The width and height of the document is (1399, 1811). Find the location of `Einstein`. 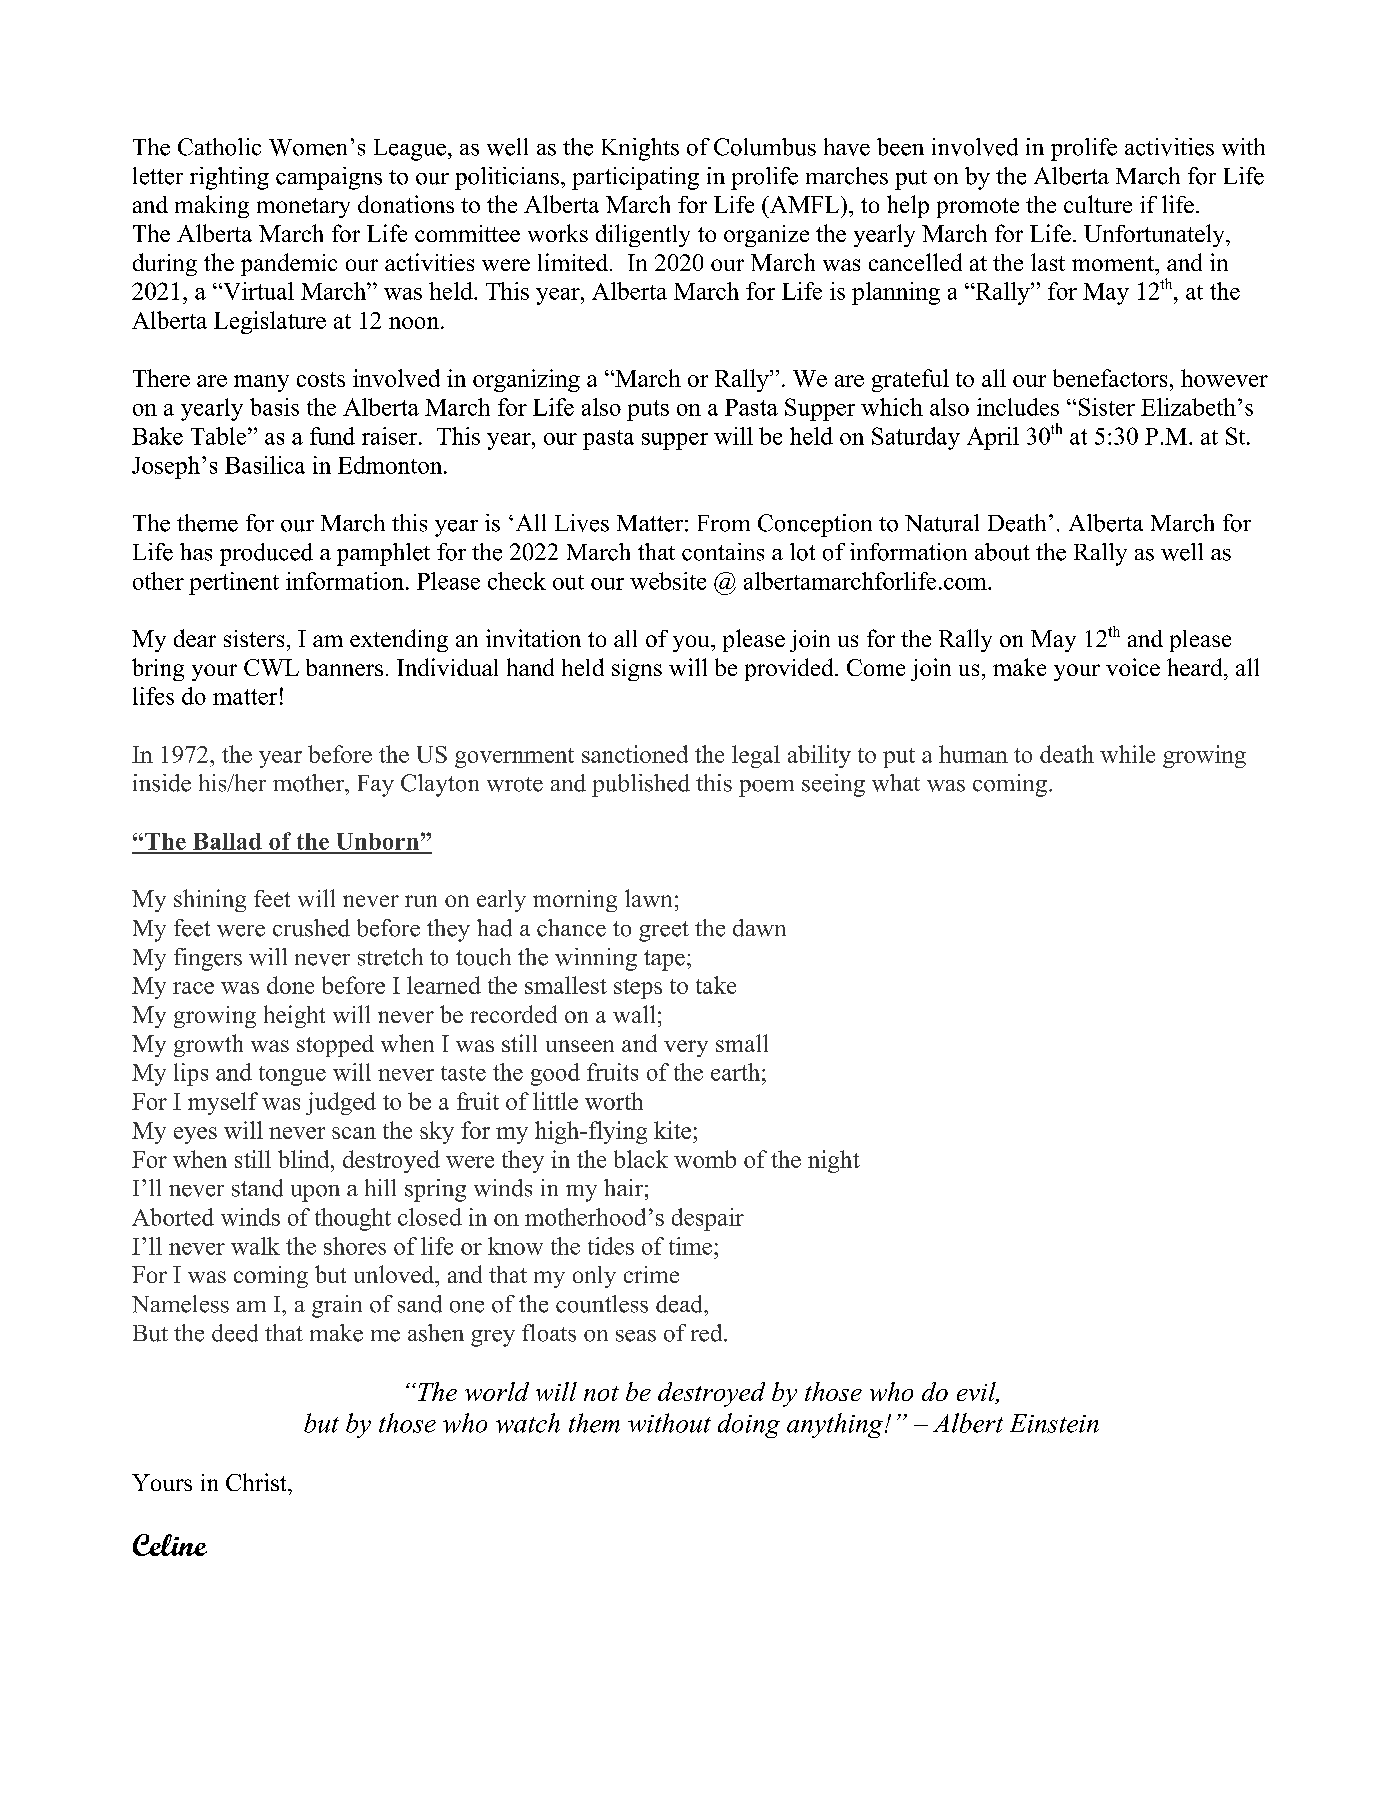

Einstein is located at coordinates (1054, 1423).
